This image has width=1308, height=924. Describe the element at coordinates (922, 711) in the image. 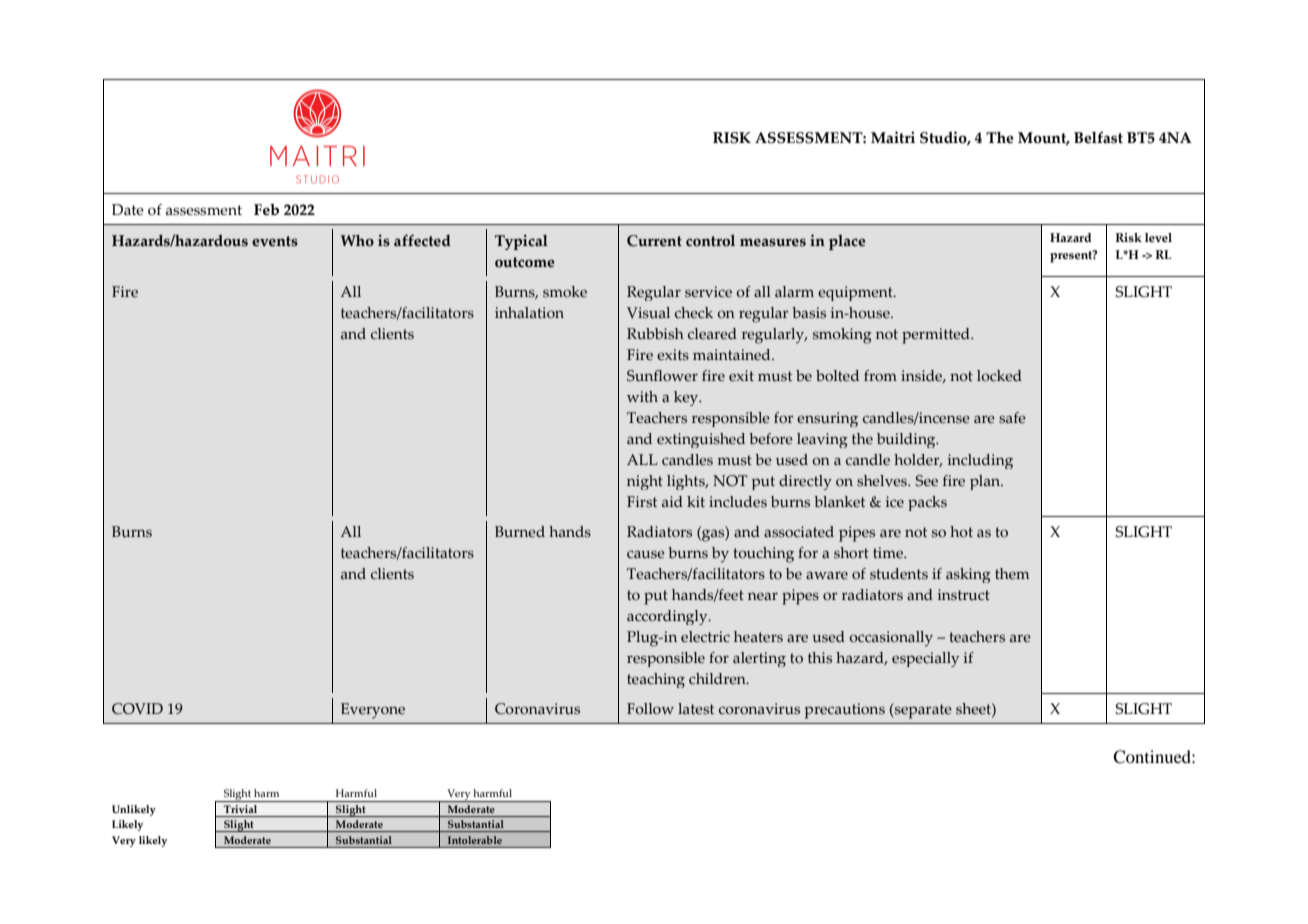

I see `separate` at that location.
